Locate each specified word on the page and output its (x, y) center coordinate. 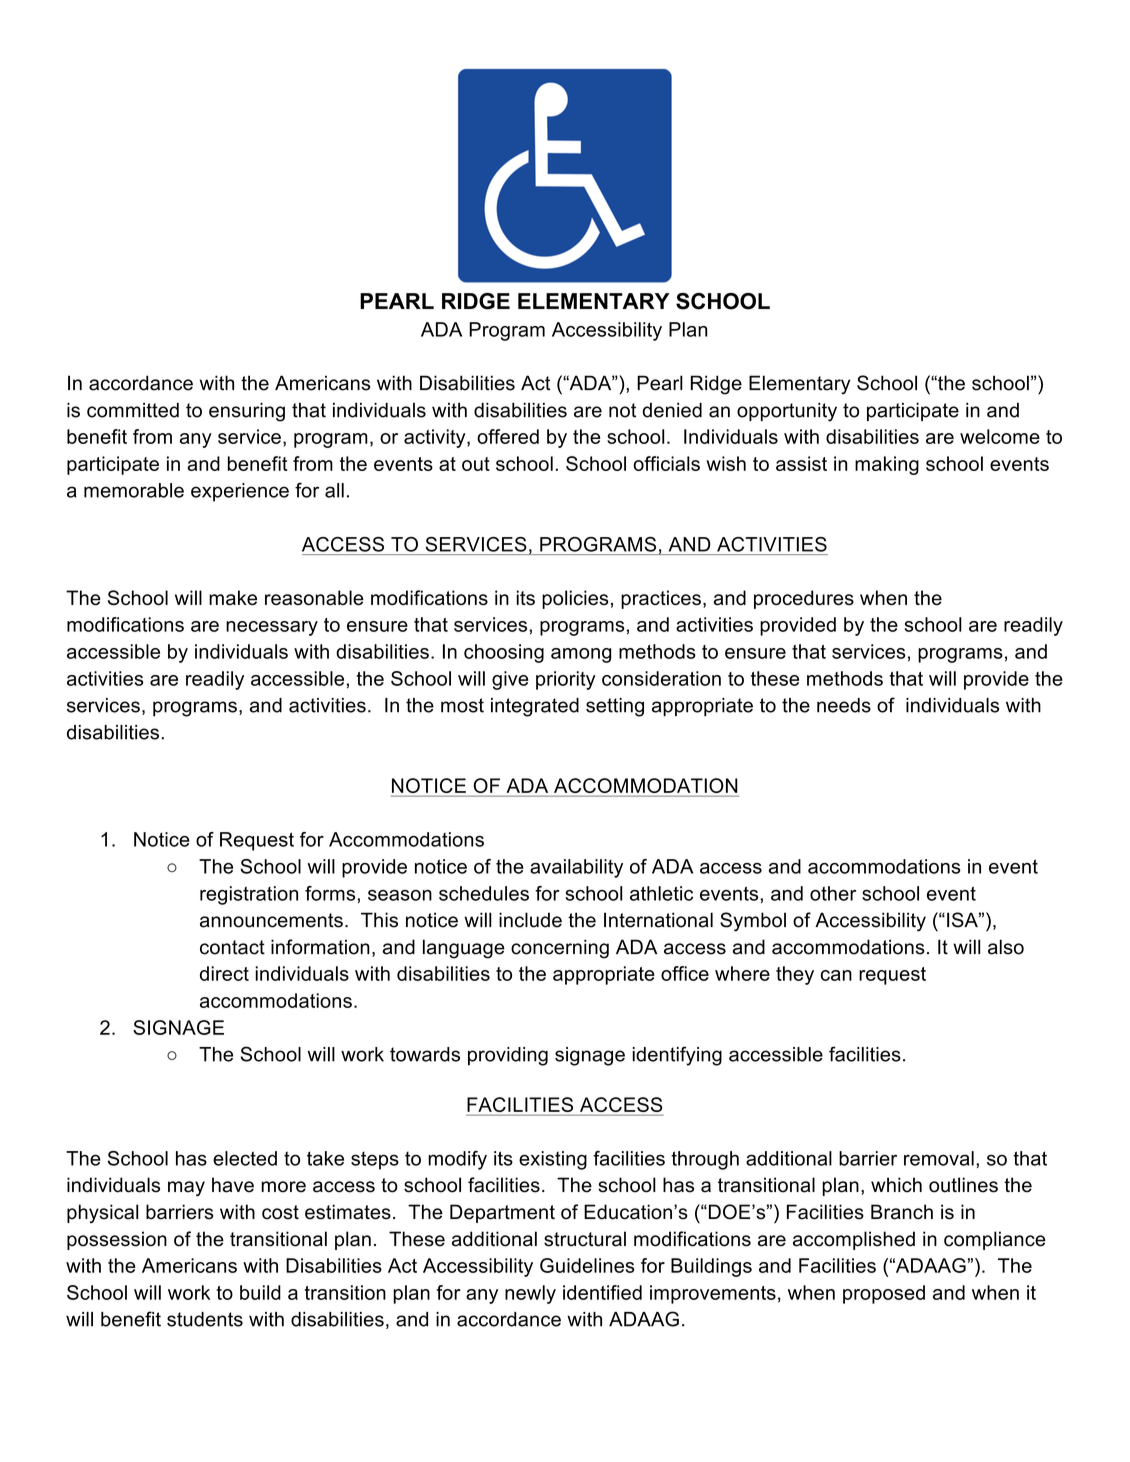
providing (508, 1056)
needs (844, 705)
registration (249, 895)
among (581, 655)
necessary (272, 628)
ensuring (247, 412)
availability (576, 868)
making (887, 465)
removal (939, 1158)
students (205, 1319)
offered (508, 436)
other (833, 893)
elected (245, 1158)
